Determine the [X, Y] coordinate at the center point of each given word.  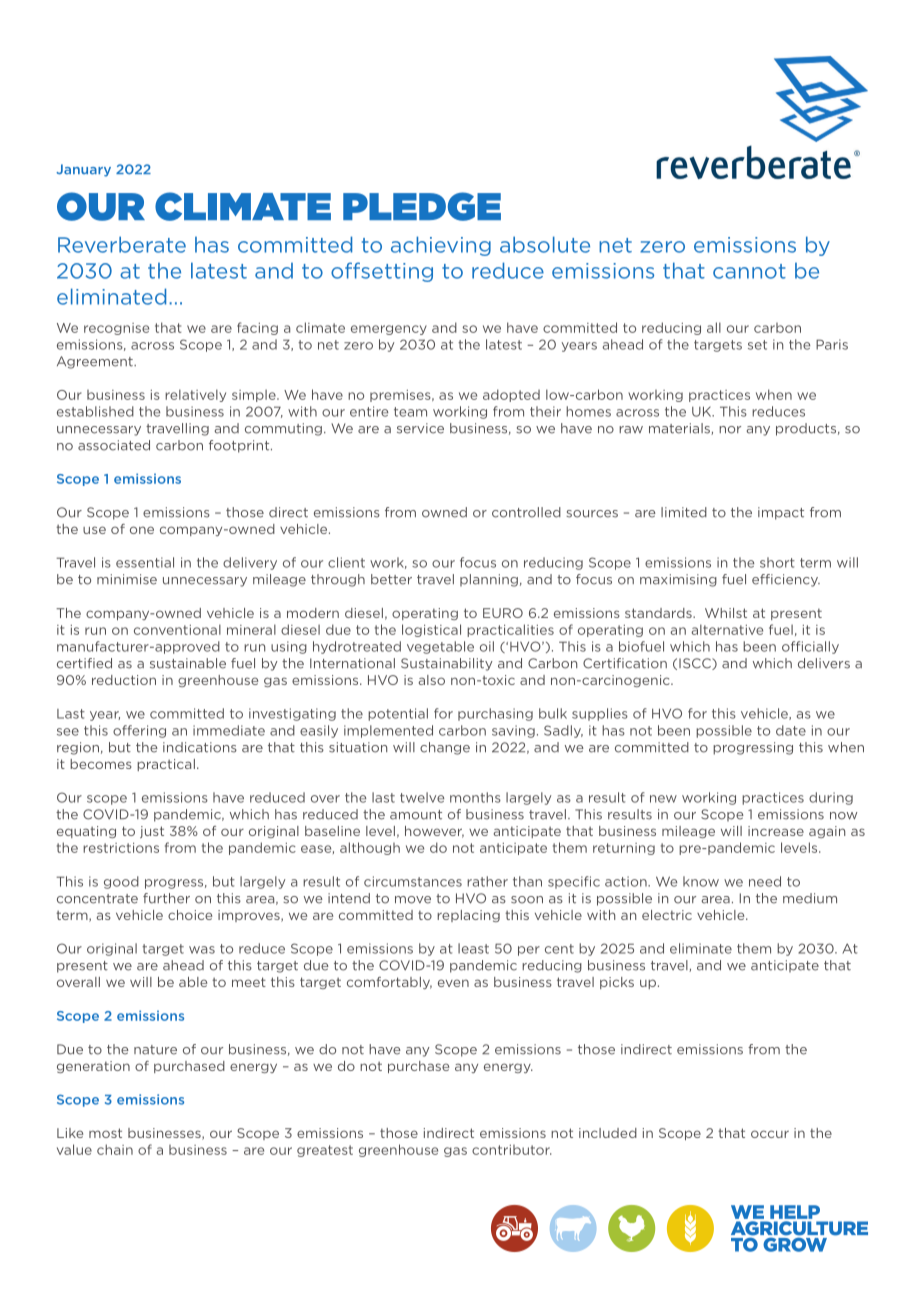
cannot [749, 271]
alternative [727, 629]
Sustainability [447, 664]
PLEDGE [422, 206]
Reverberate [122, 244]
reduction [124, 680]
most [105, 1133]
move [413, 900]
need [765, 881]
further [166, 898]
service [420, 428]
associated [114, 445]
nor [730, 430]
